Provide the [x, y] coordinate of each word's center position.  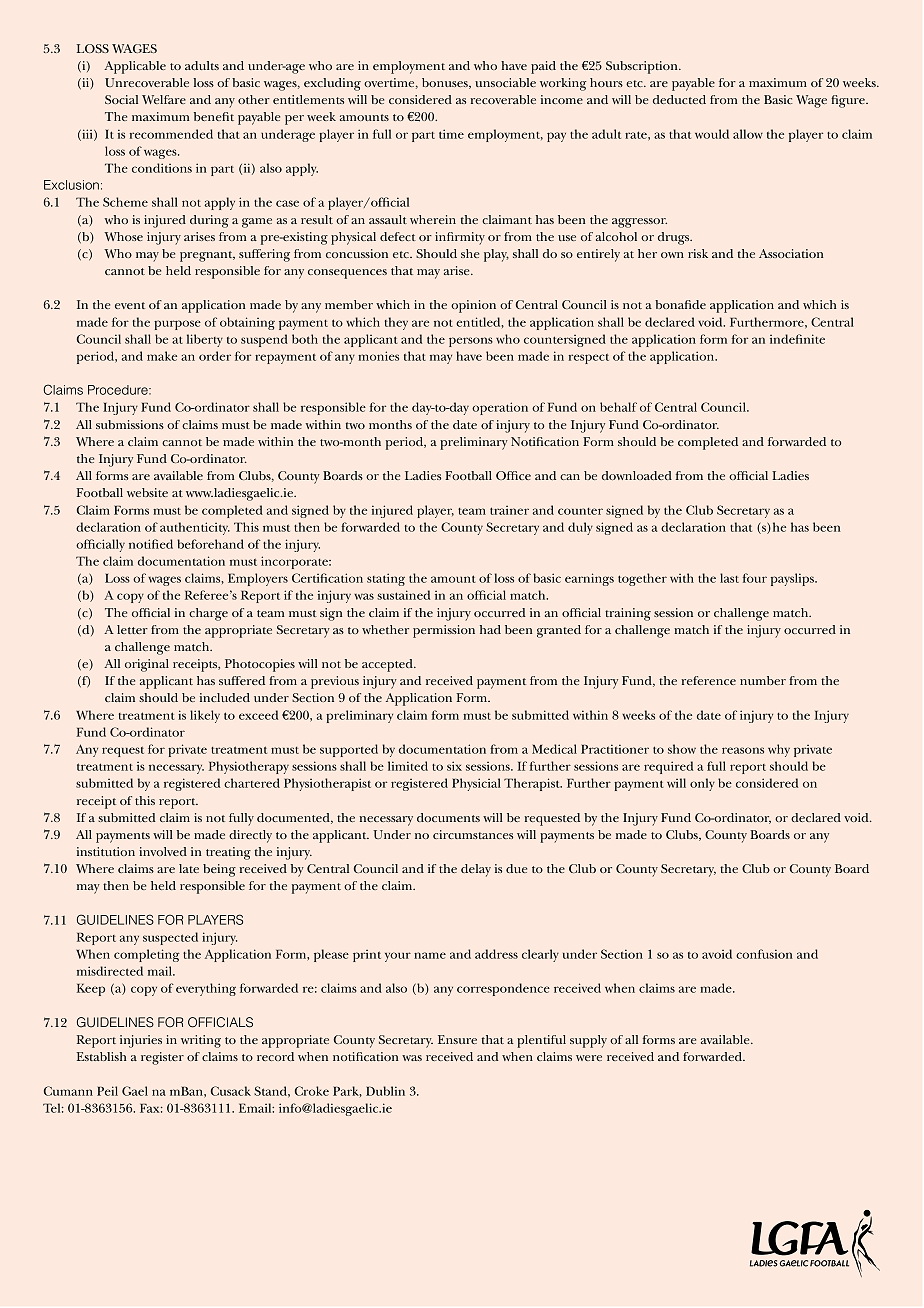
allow [748, 134]
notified [151, 544]
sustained [403, 595]
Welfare [164, 99]
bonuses [446, 83]
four [755, 578]
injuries [141, 1041]
